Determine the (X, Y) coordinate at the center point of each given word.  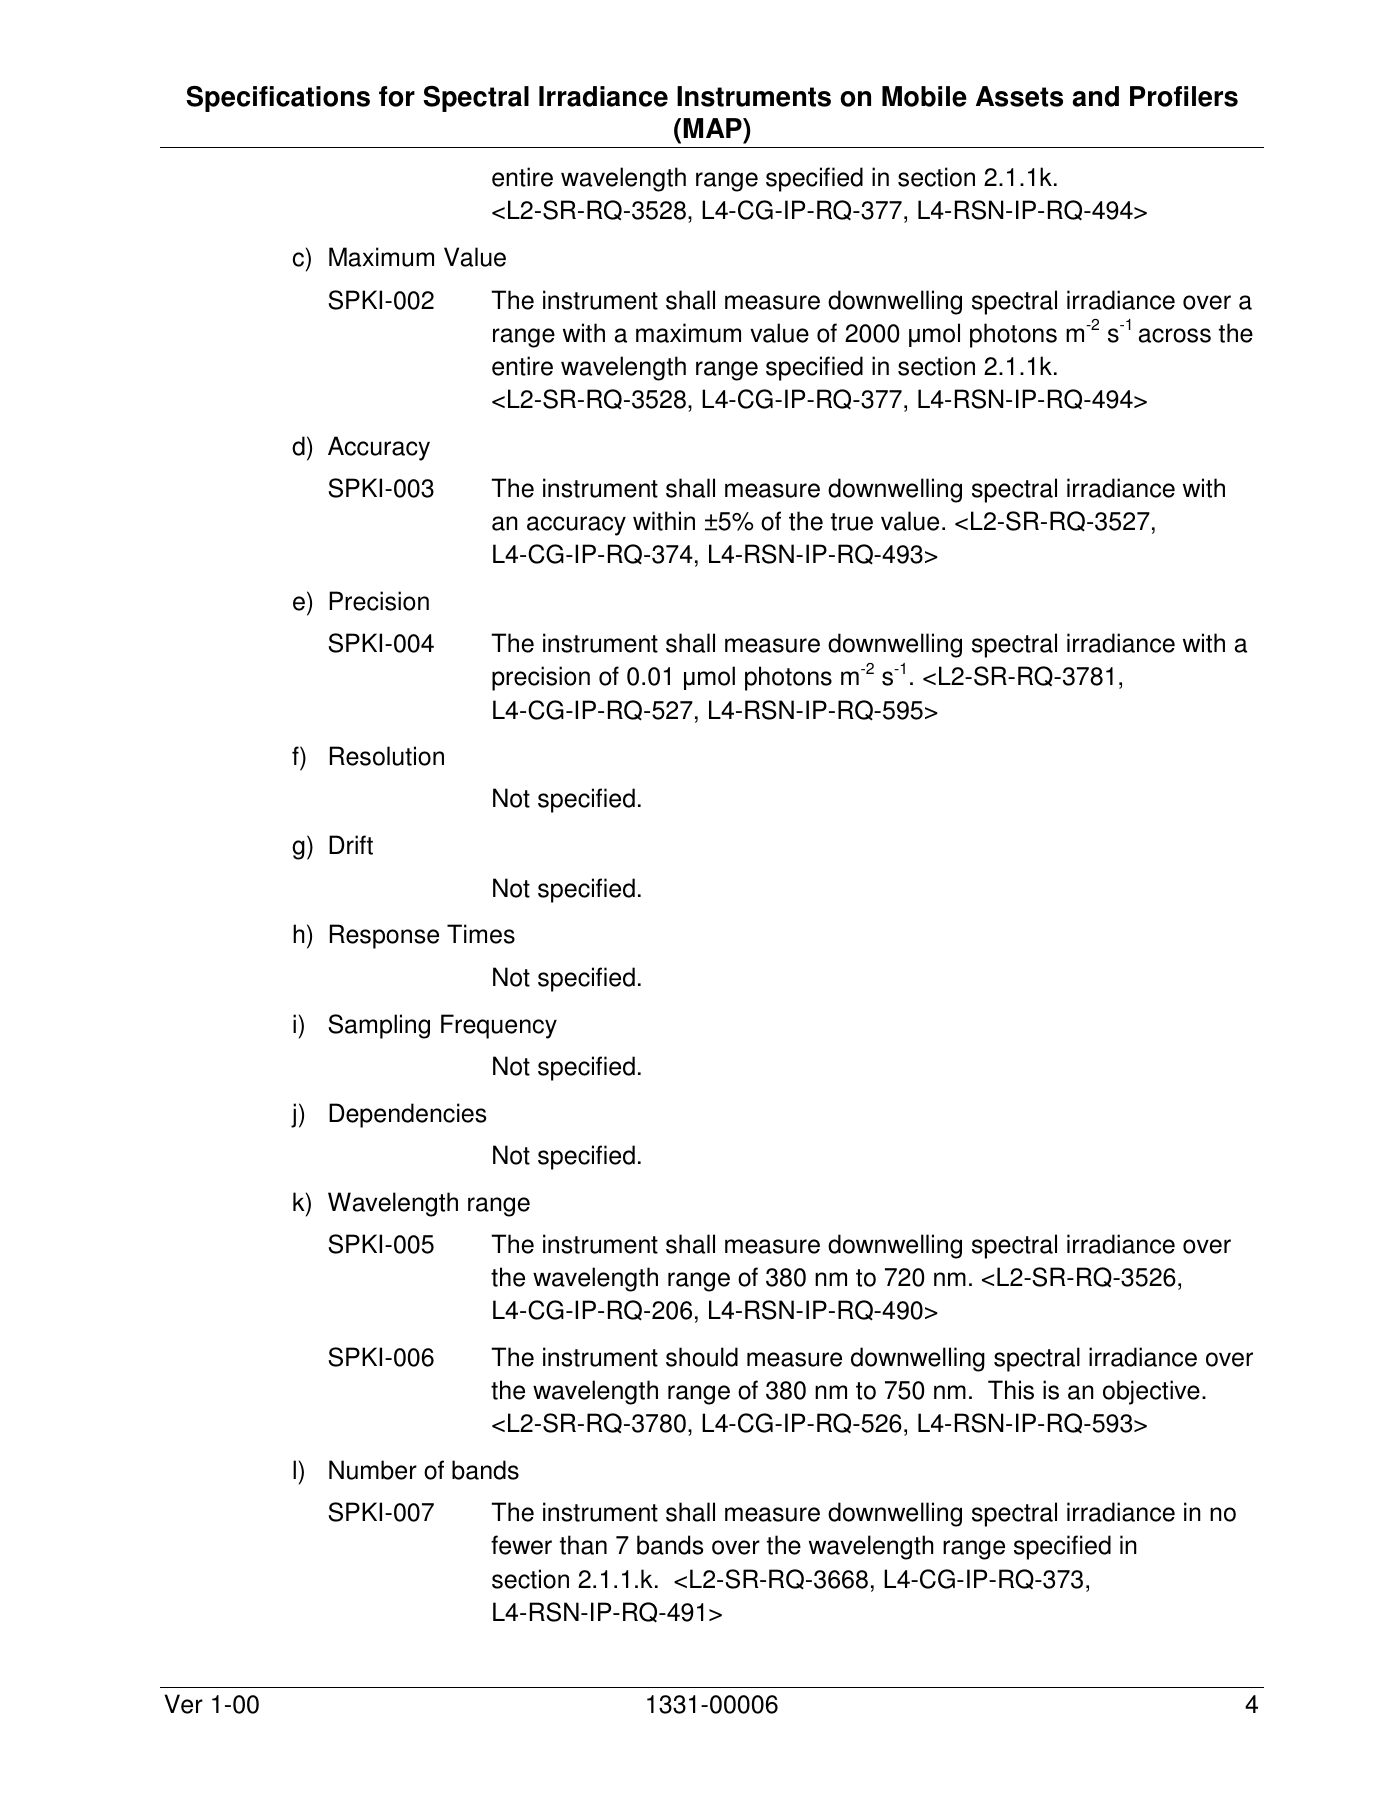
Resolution (387, 756)
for (397, 96)
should (702, 1357)
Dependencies (408, 1115)
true (852, 522)
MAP (713, 128)
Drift (351, 845)
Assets (1019, 96)
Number (373, 1470)
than (583, 1545)
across (1175, 335)
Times (481, 934)
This (1011, 1390)
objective (1151, 1392)
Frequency (499, 1026)
